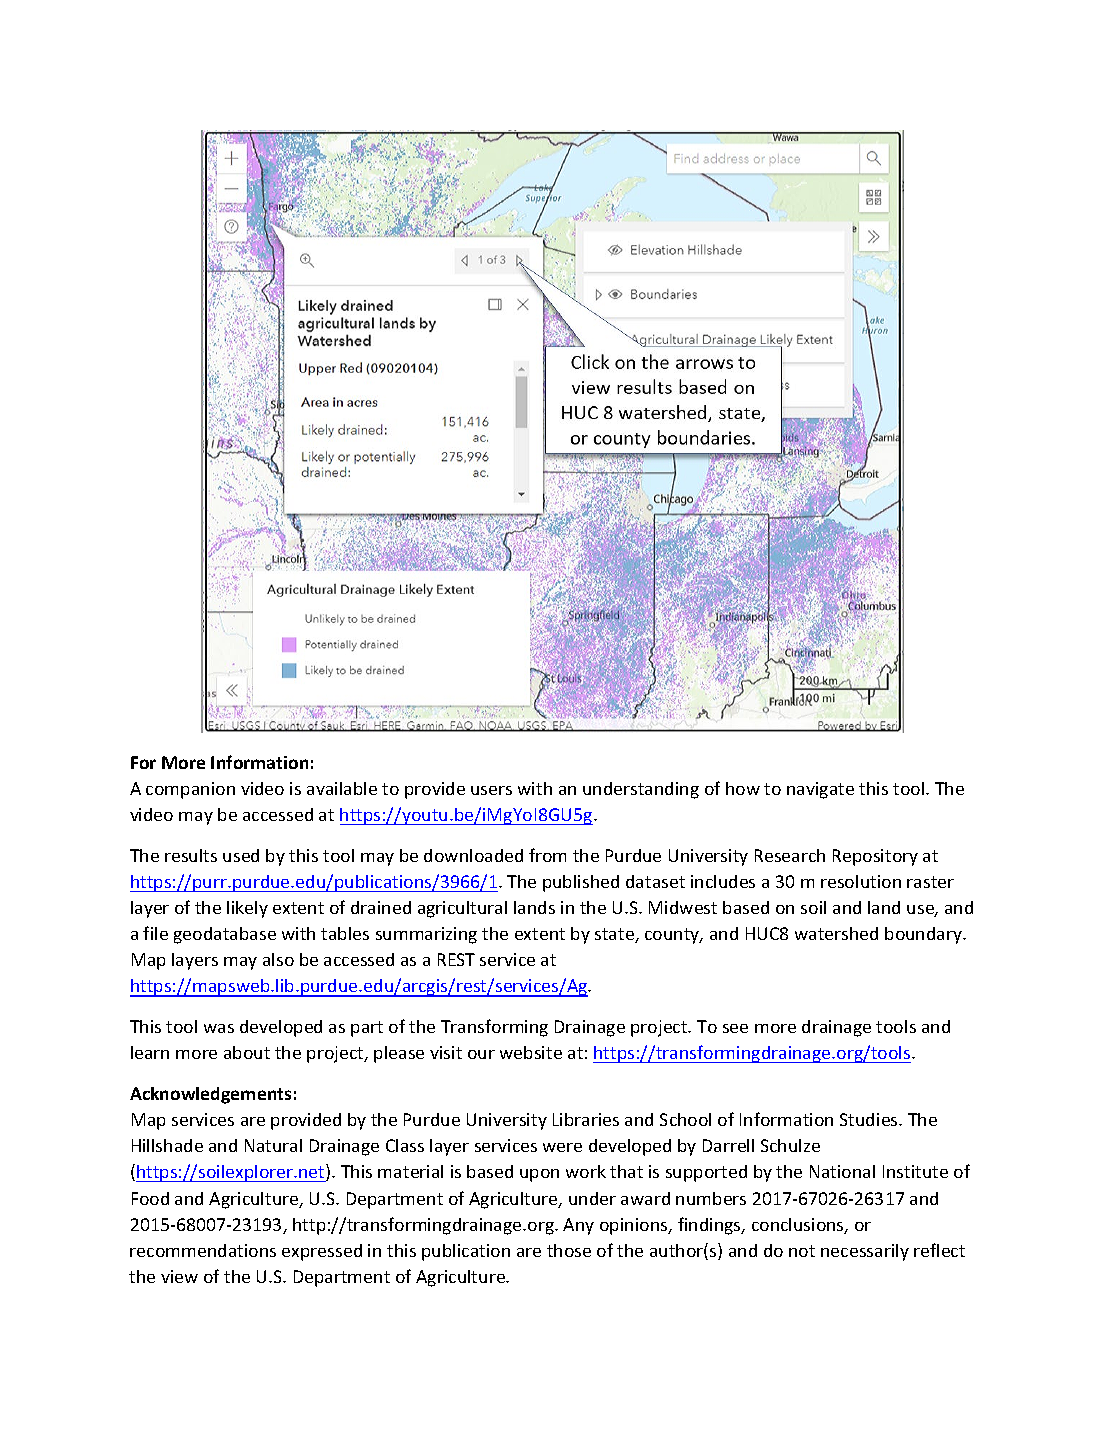 This document has width=1105, height=1430. What do you see at coordinates (790, 1145) in the document?
I see `Schulze` at bounding box center [790, 1145].
